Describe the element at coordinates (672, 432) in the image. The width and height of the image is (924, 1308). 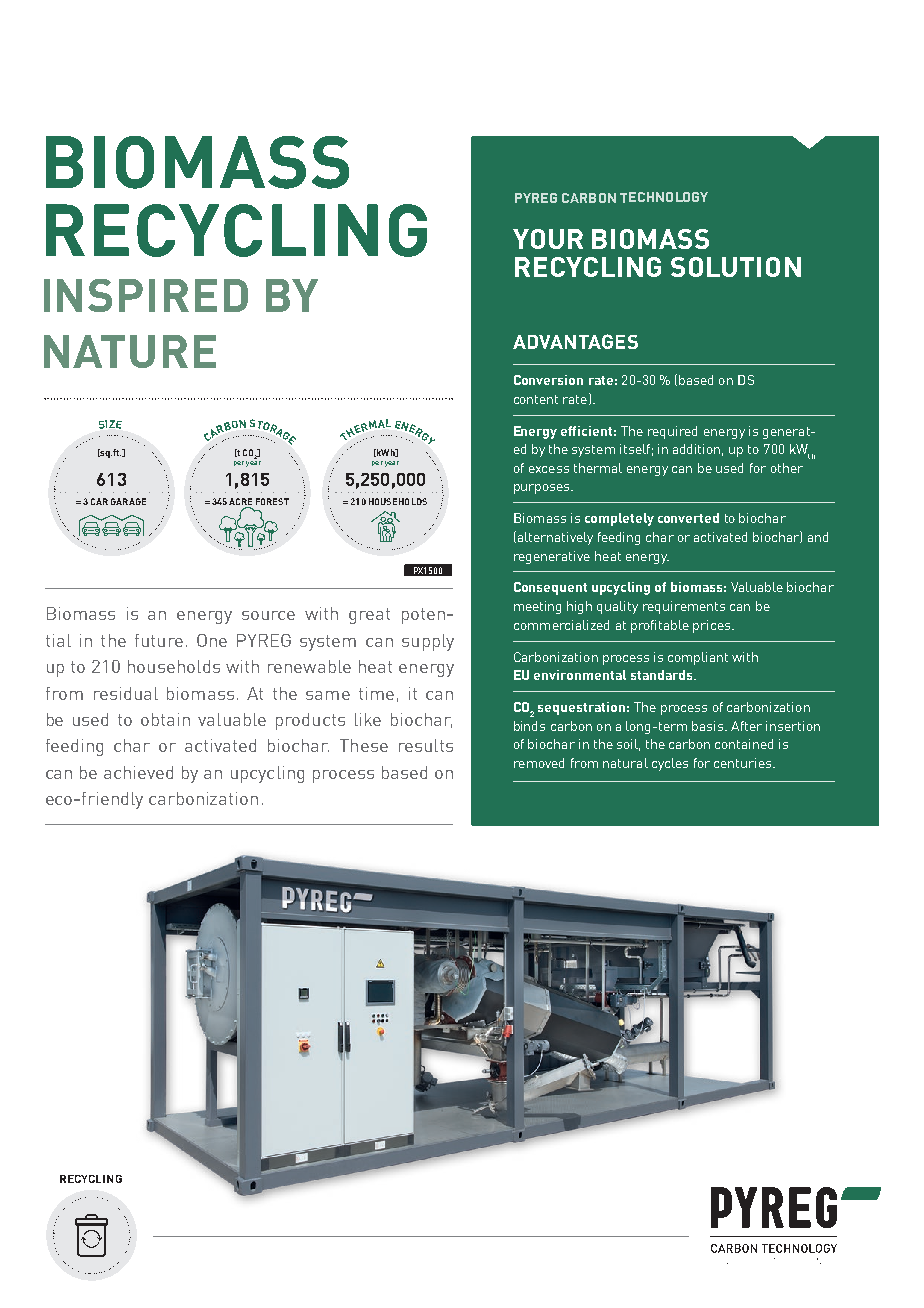
I see `required` at that location.
